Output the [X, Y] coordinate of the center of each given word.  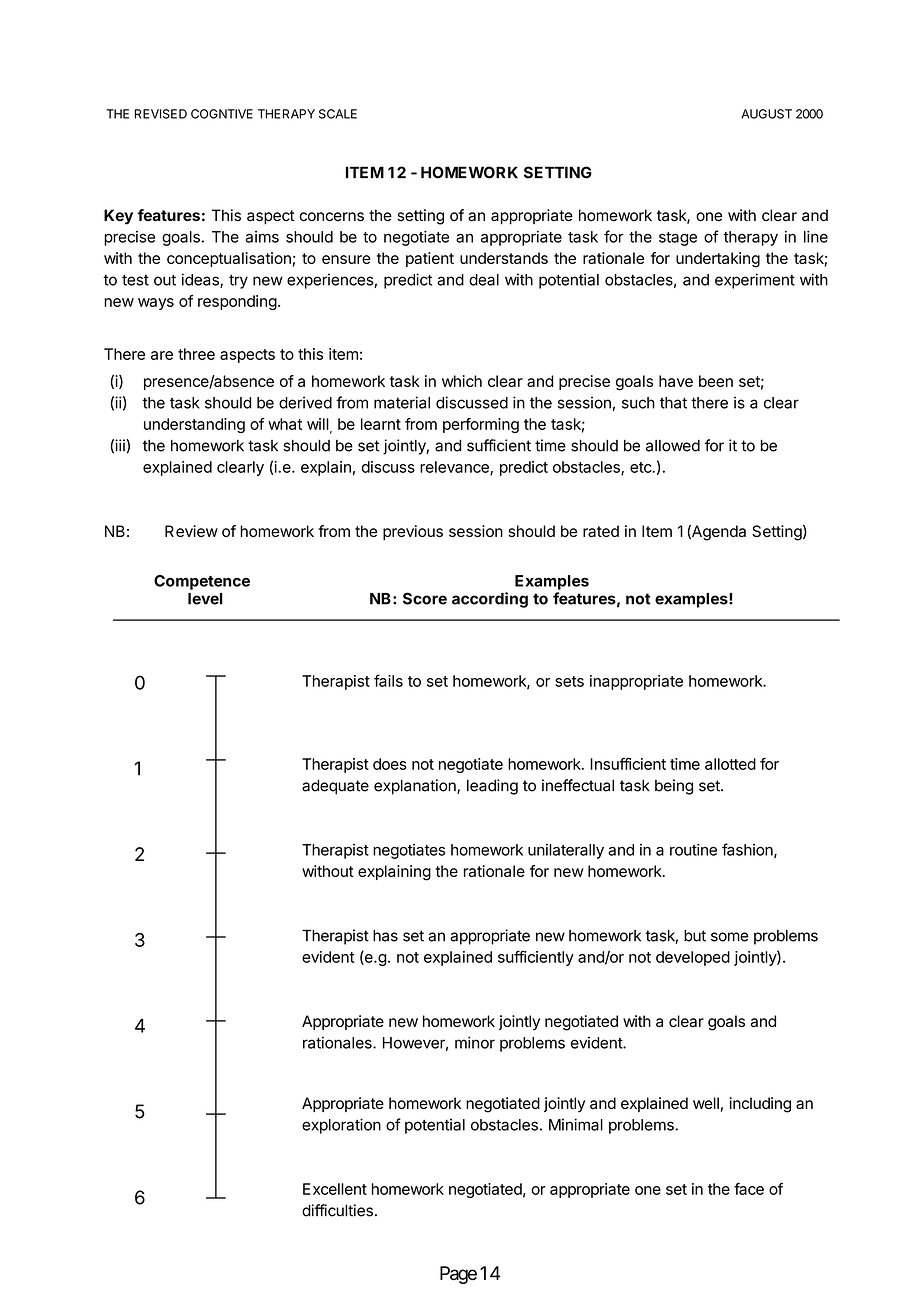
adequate [335, 787]
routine [693, 850]
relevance [455, 468]
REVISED [161, 114]
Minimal [576, 1124]
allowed [673, 446]
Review [191, 531]
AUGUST [766, 114]
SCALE [338, 114]
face [749, 1189]
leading [492, 787]
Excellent [335, 1189]
